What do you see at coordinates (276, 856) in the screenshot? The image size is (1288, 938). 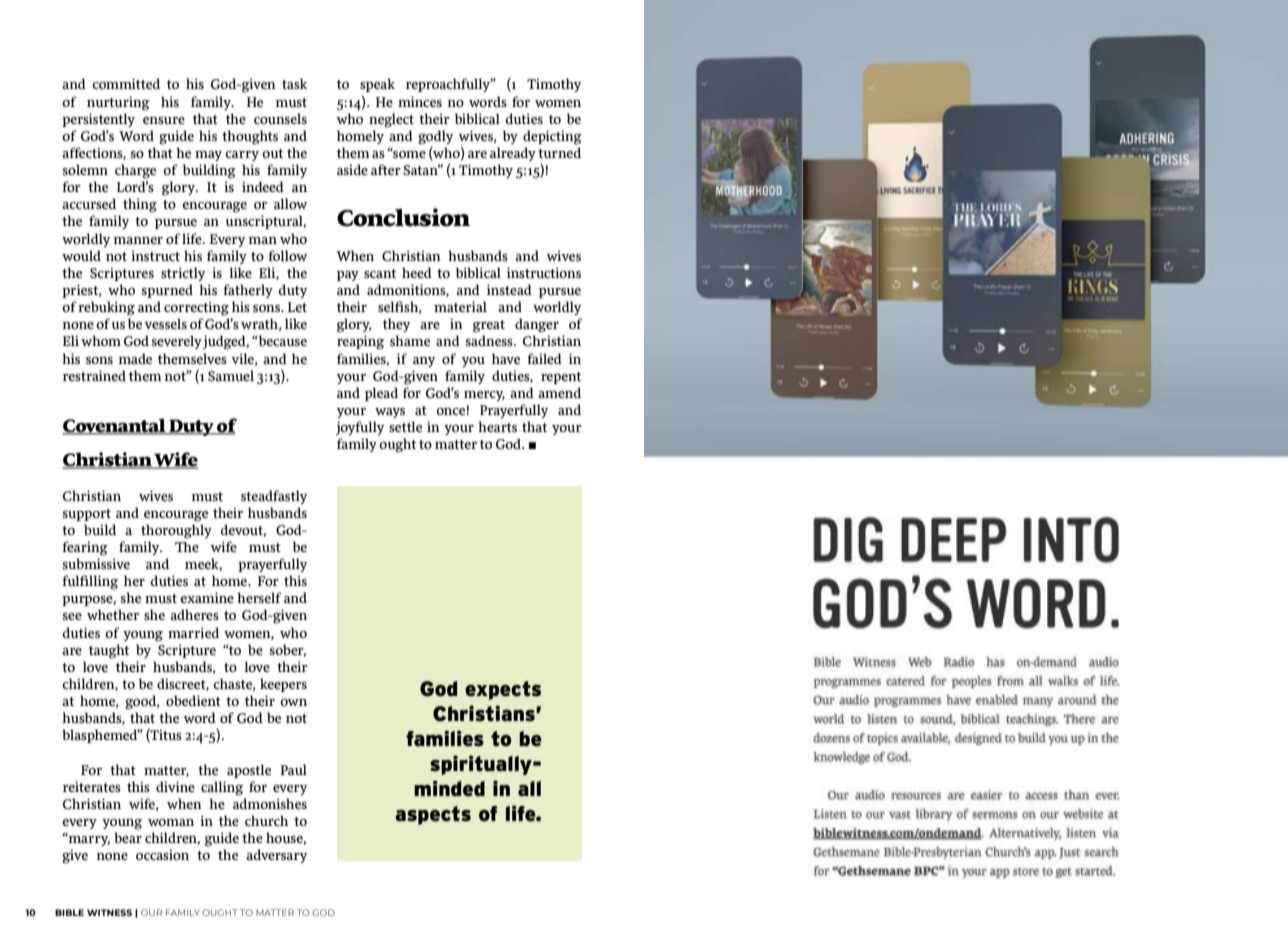 I see `adversary` at bounding box center [276, 856].
